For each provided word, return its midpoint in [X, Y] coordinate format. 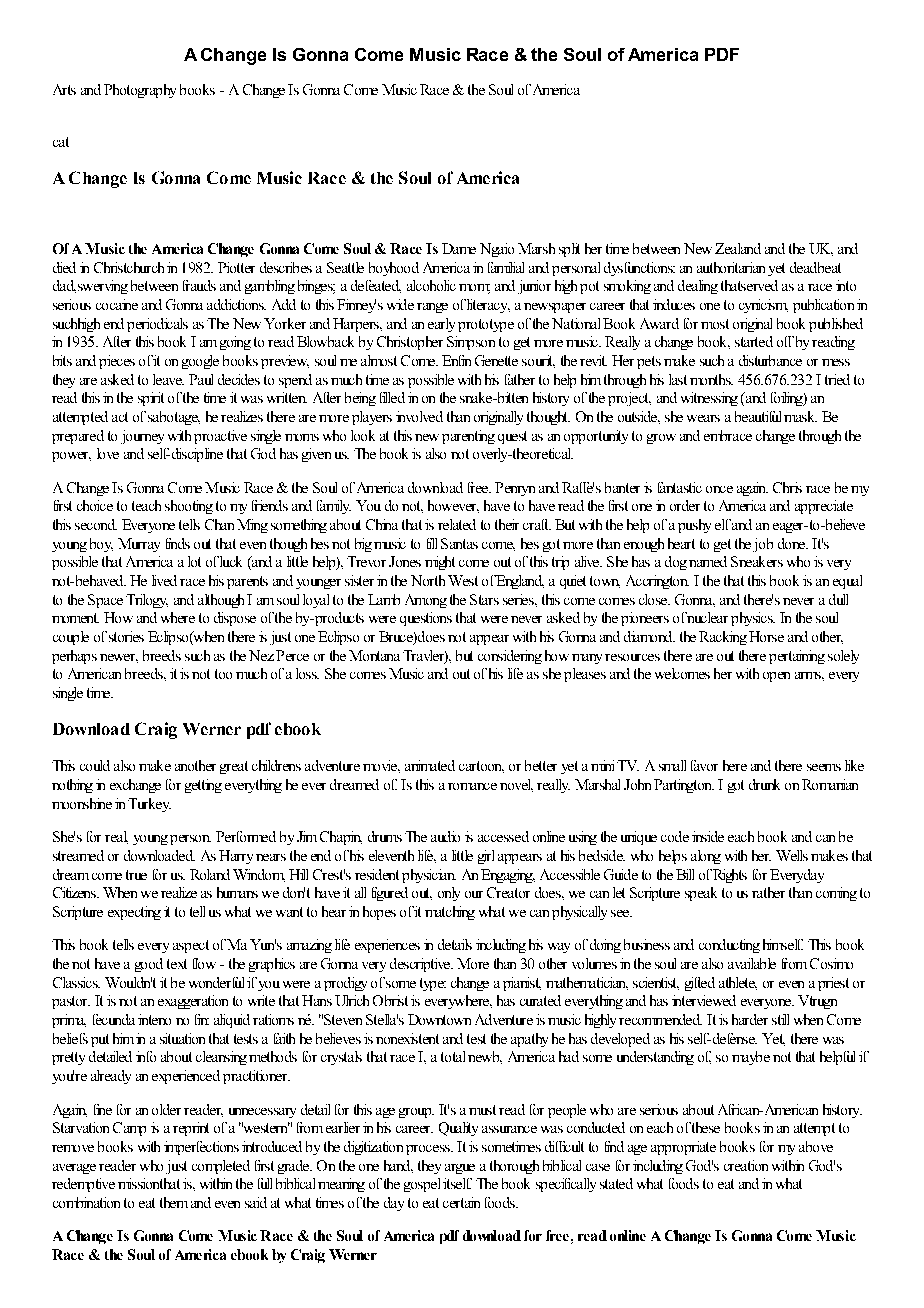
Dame [459, 248]
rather [768, 892]
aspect [191, 946]
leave [168, 379]
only [449, 894]
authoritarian [731, 267]
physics [753, 619]
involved [419, 416]
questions [426, 619]
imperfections [201, 1148]
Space [105, 601]
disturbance [770, 360]
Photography [140, 91]
